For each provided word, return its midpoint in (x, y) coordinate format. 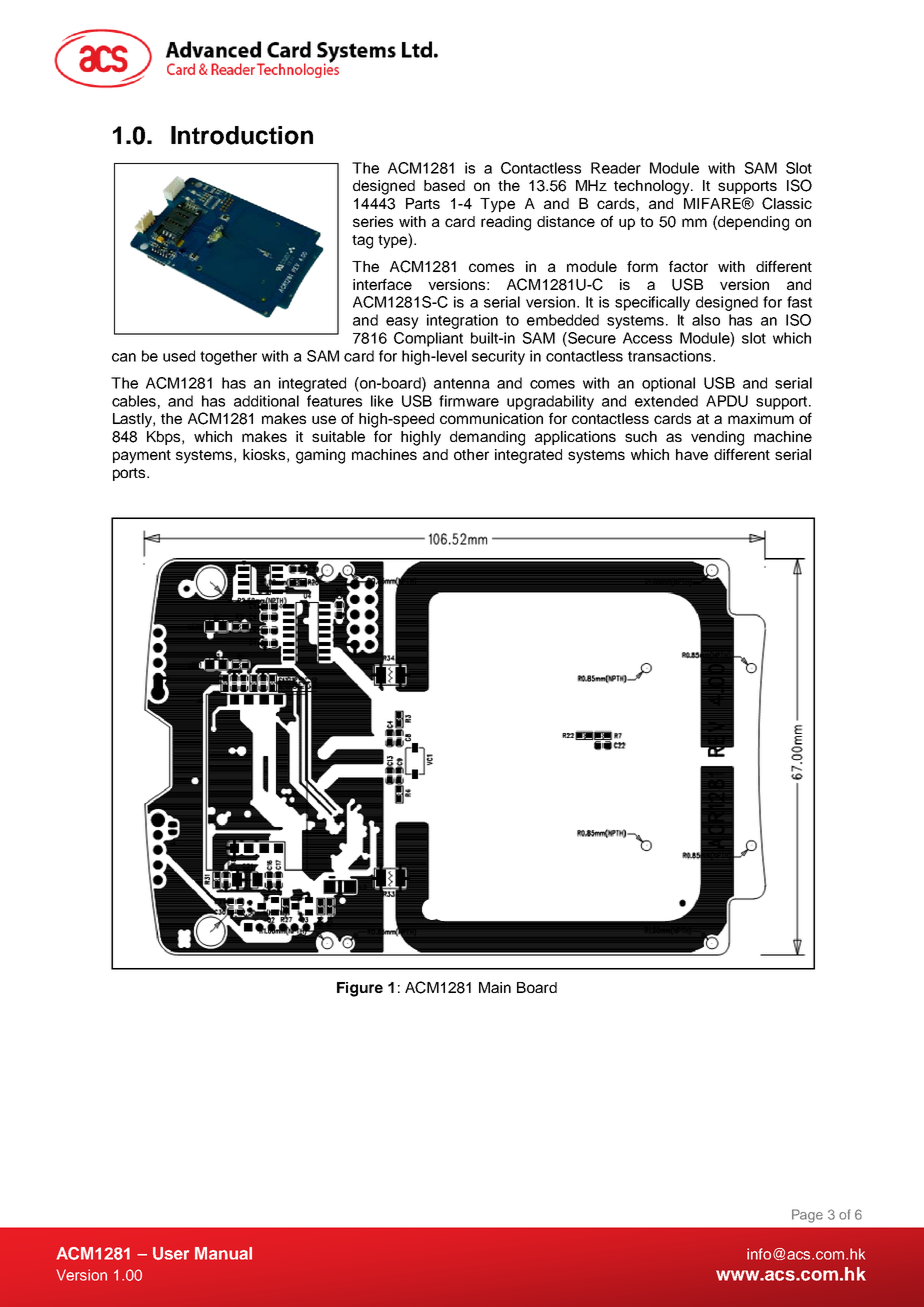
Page (807, 1216)
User (171, 1253)
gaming (320, 456)
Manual (223, 1253)
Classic (787, 203)
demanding (487, 438)
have (692, 454)
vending (717, 438)
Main (495, 987)
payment (142, 457)
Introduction (242, 135)
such (641, 436)
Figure (360, 989)
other (471, 454)
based (444, 185)
